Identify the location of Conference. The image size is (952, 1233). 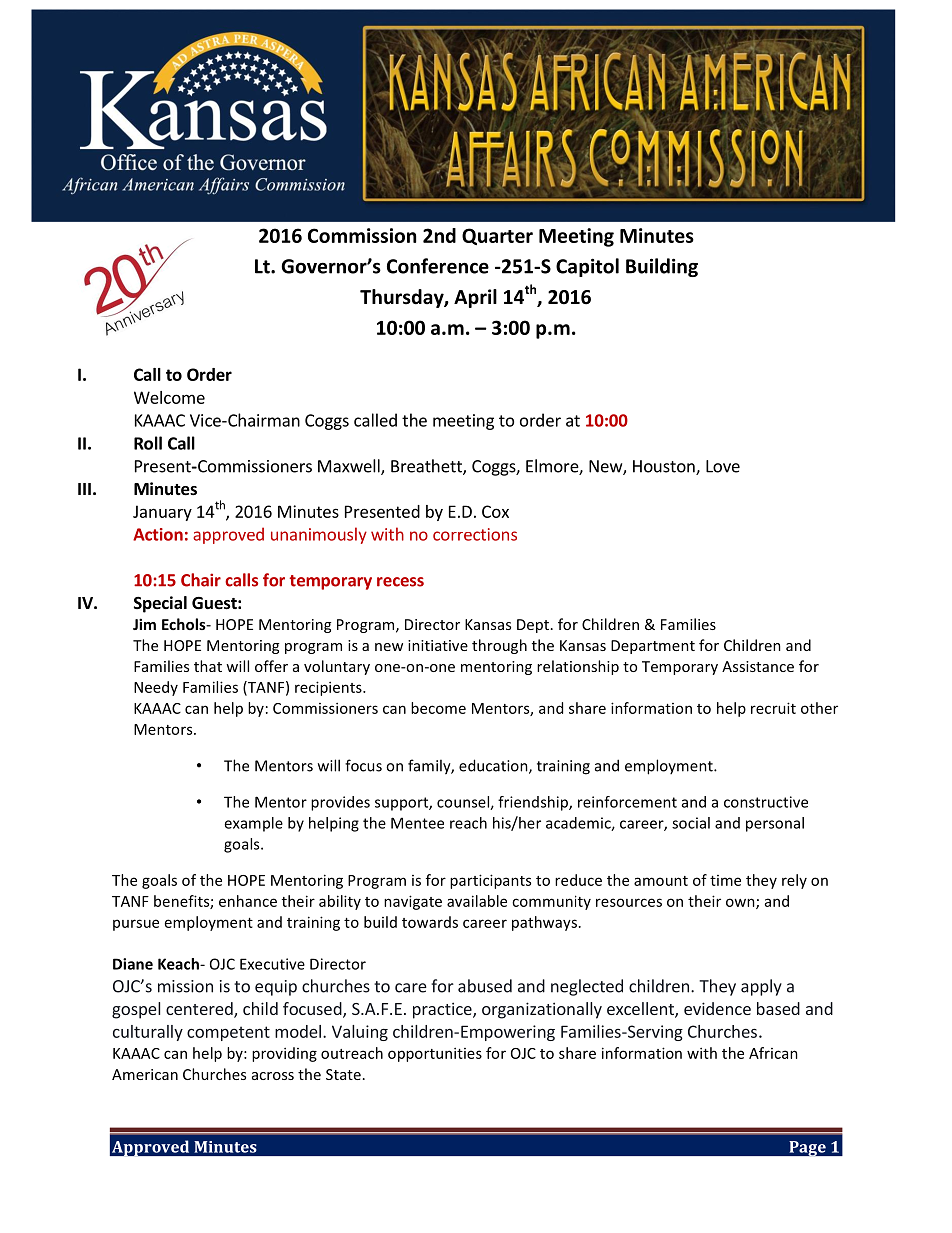
(438, 266).
